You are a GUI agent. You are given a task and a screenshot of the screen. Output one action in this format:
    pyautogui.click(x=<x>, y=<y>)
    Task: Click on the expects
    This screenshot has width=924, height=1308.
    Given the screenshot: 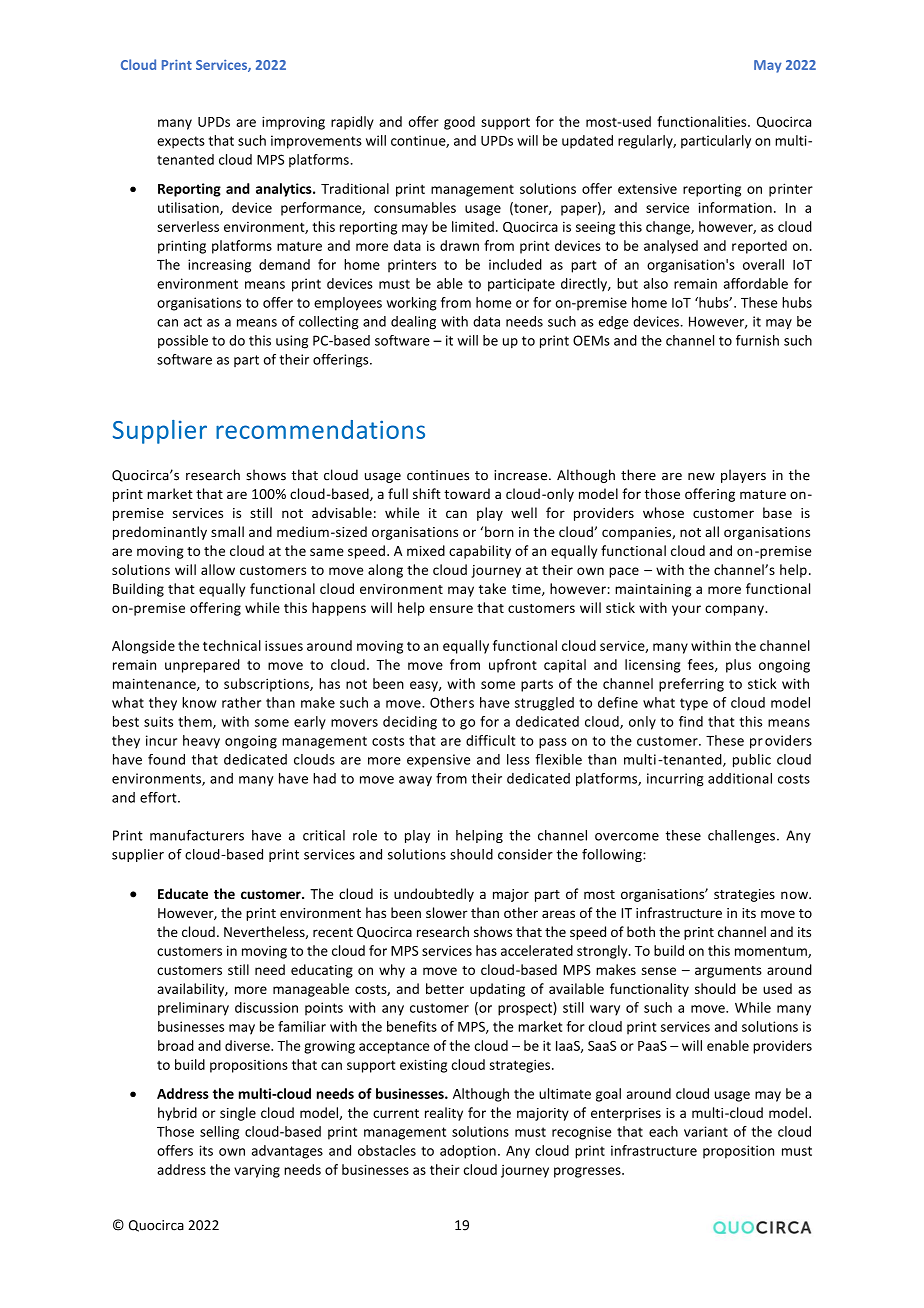 What is the action you would take?
    pyautogui.click(x=181, y=142)
